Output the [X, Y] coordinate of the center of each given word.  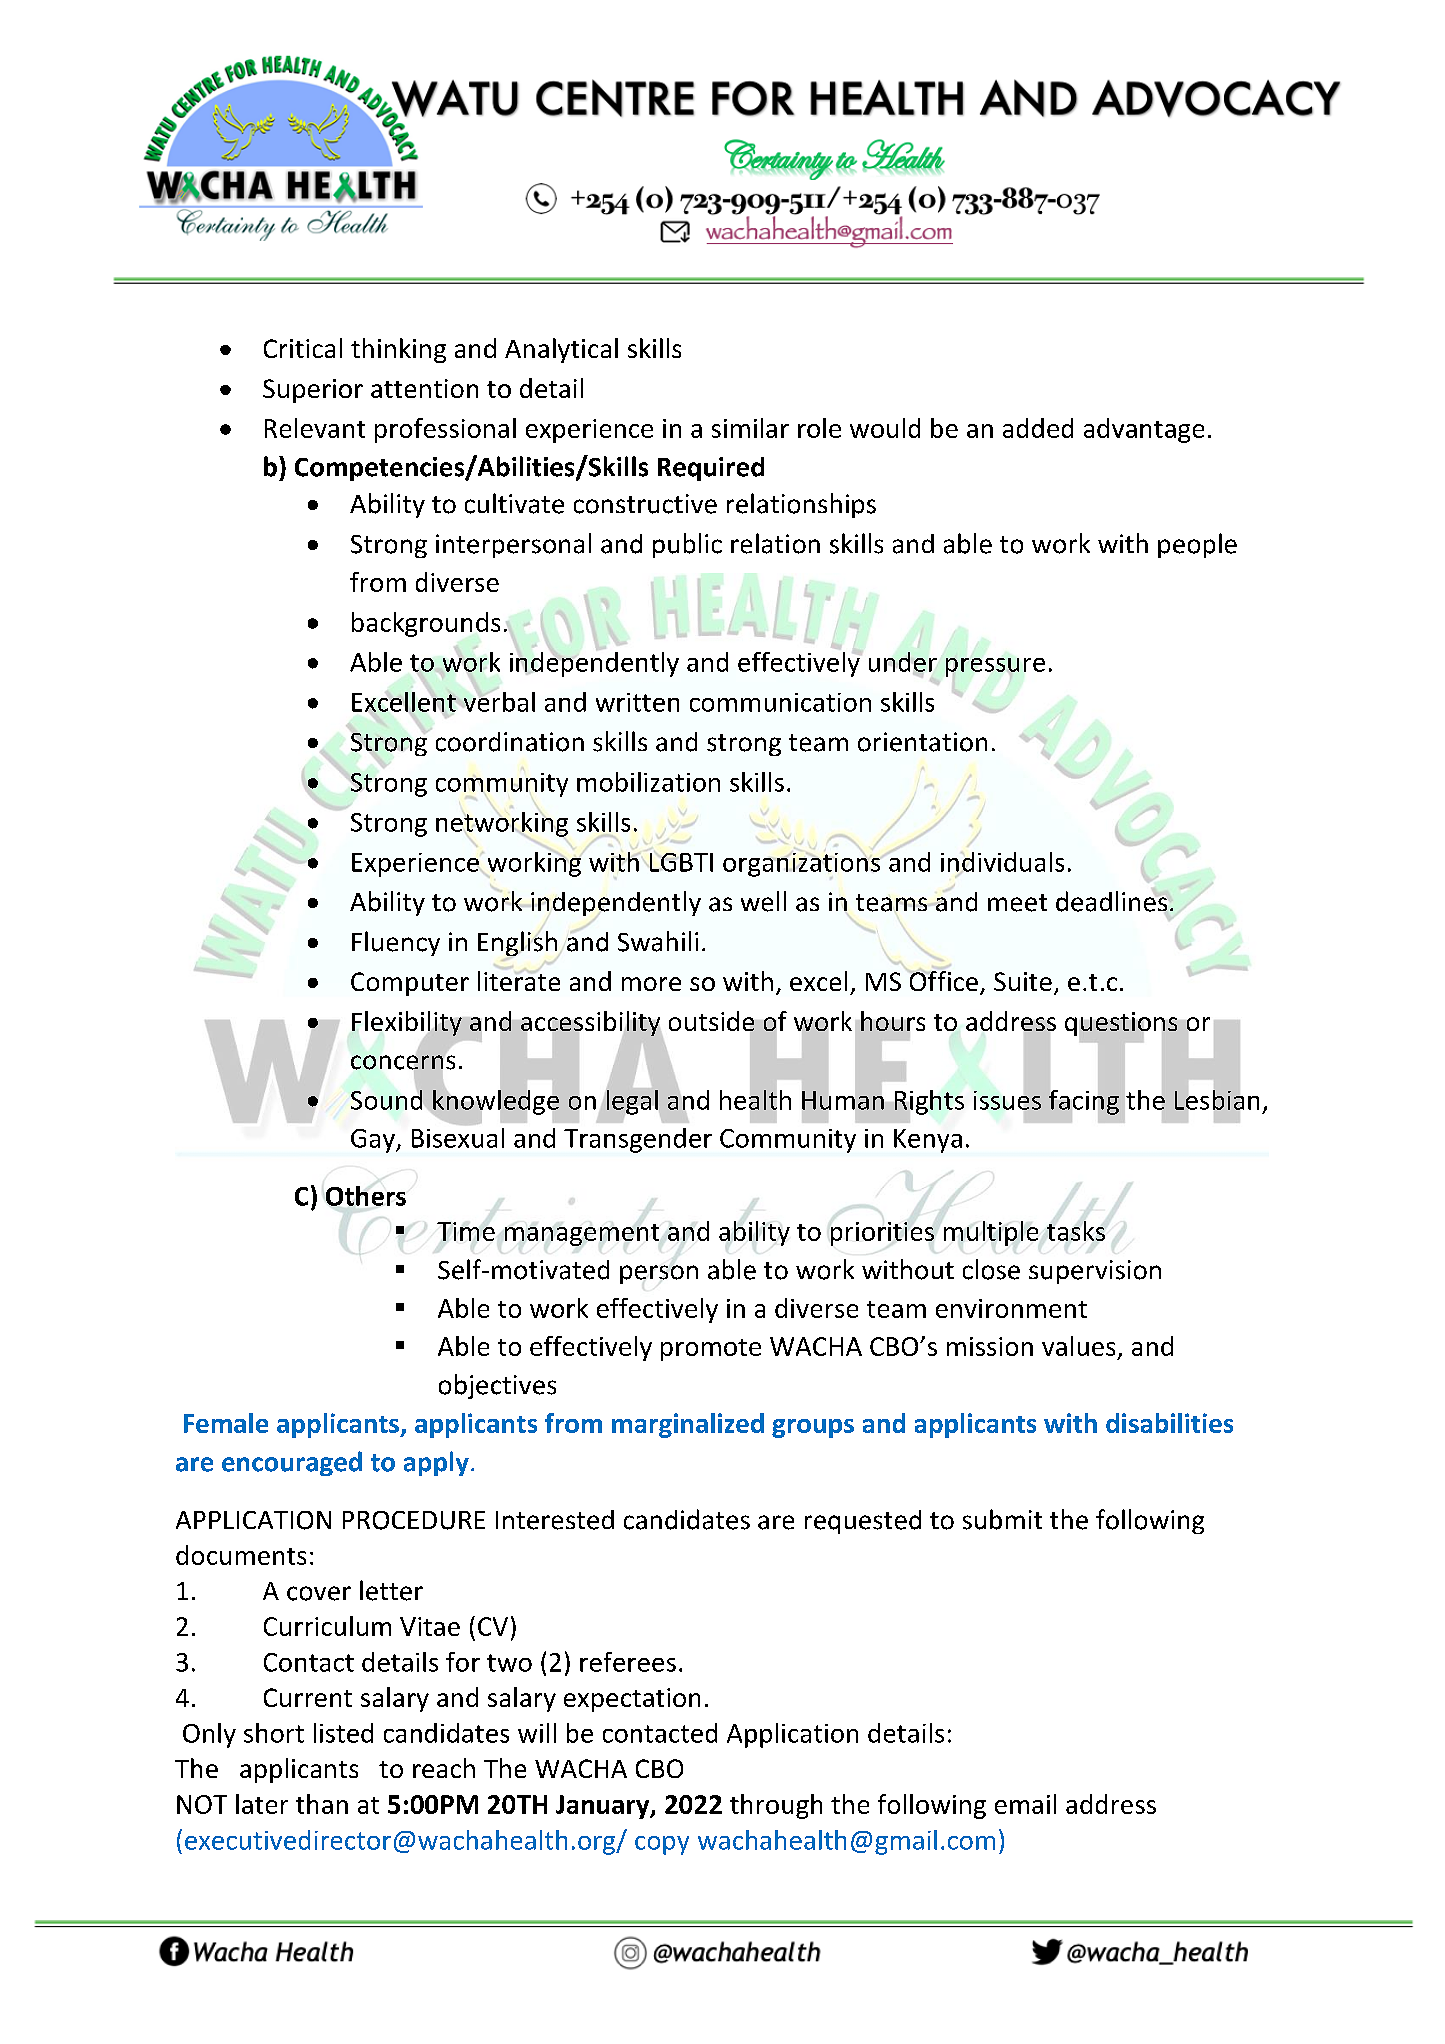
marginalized [688, 1425]
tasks [1076, 1231]
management [582, 1235]
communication [780, 702]
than [322, 1804]
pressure [995, 667]
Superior [313, 391]
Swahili [658, 941]
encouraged [292, 1463]
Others [366, 1196]
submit [1002, 1519]
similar [750, 428]
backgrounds [426, 624]
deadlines [1113, 901]
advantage [1144, 430]
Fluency [396, 943]
